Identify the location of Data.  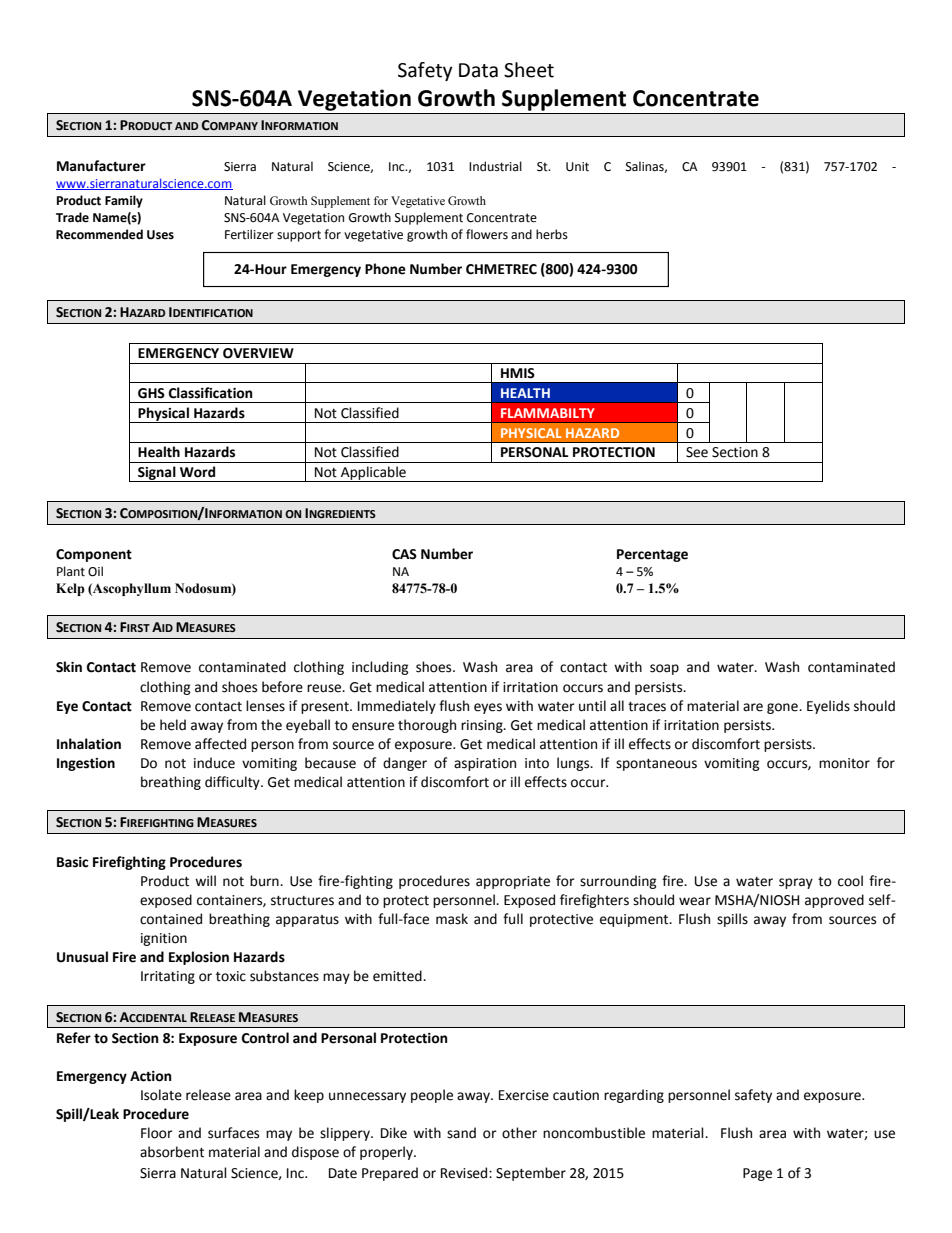
(478, 70).
